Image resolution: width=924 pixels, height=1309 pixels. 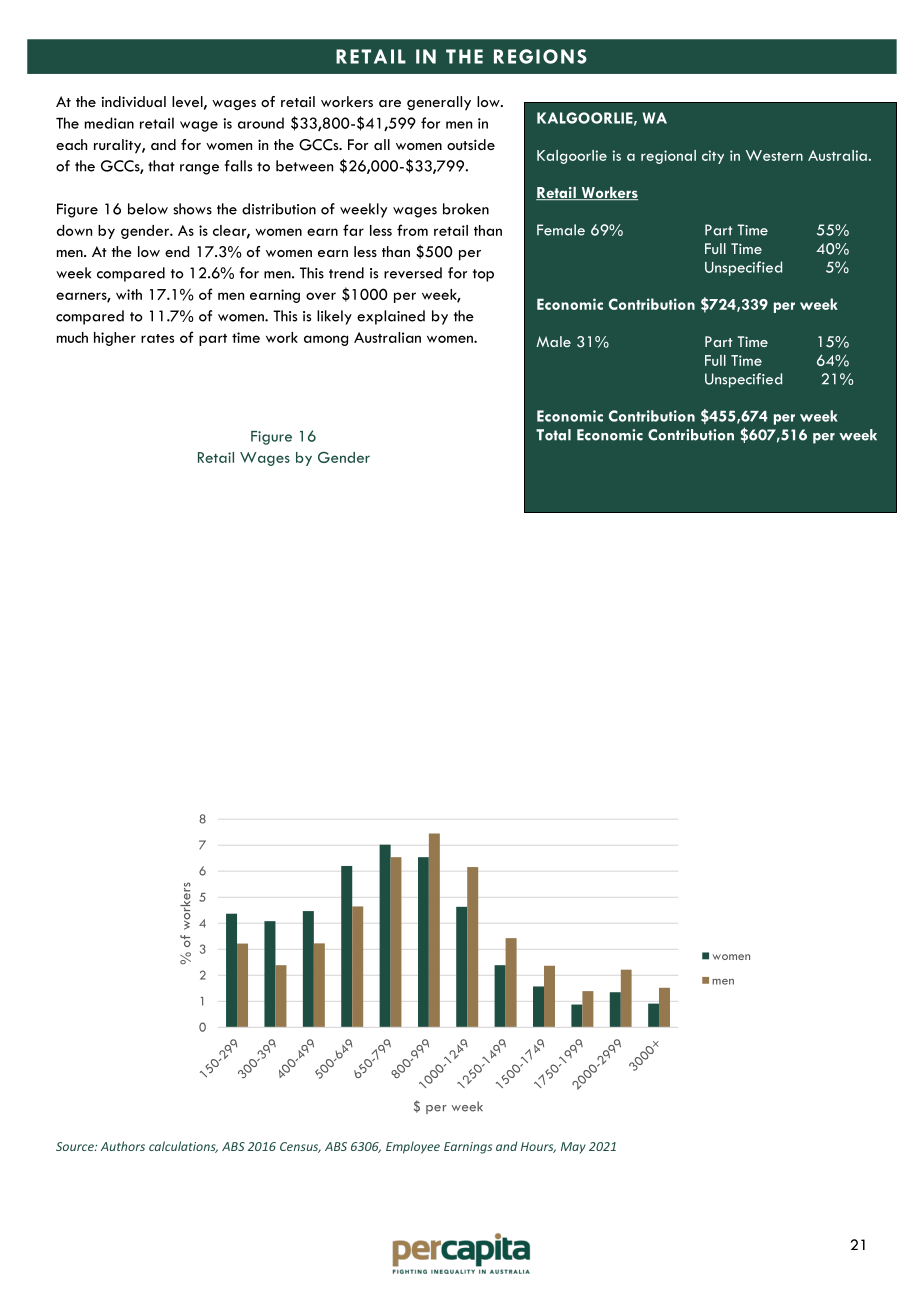 I want to click on regional, so click(x=668, y=157).
